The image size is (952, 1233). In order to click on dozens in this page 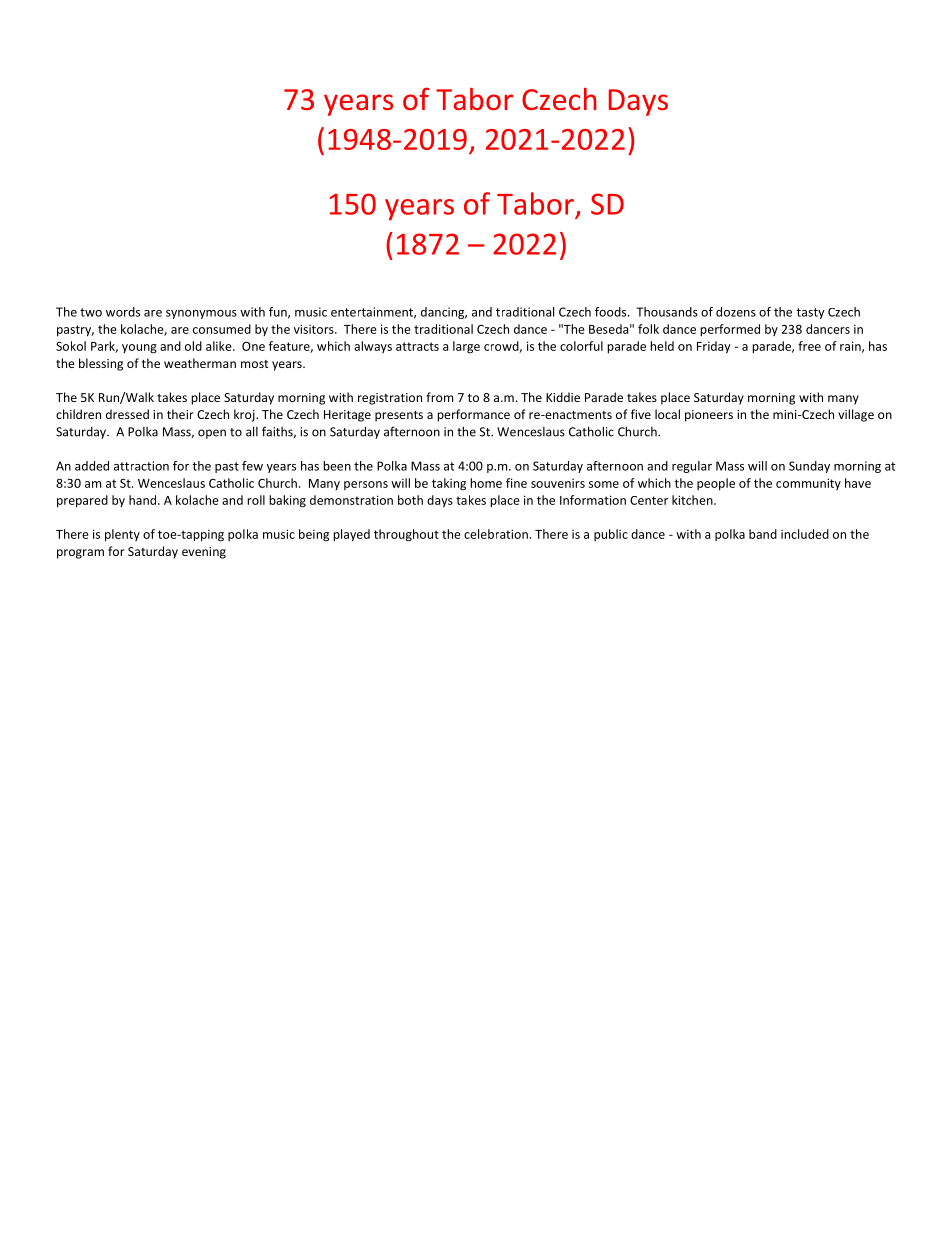, I will do `click(736, 312)`.
